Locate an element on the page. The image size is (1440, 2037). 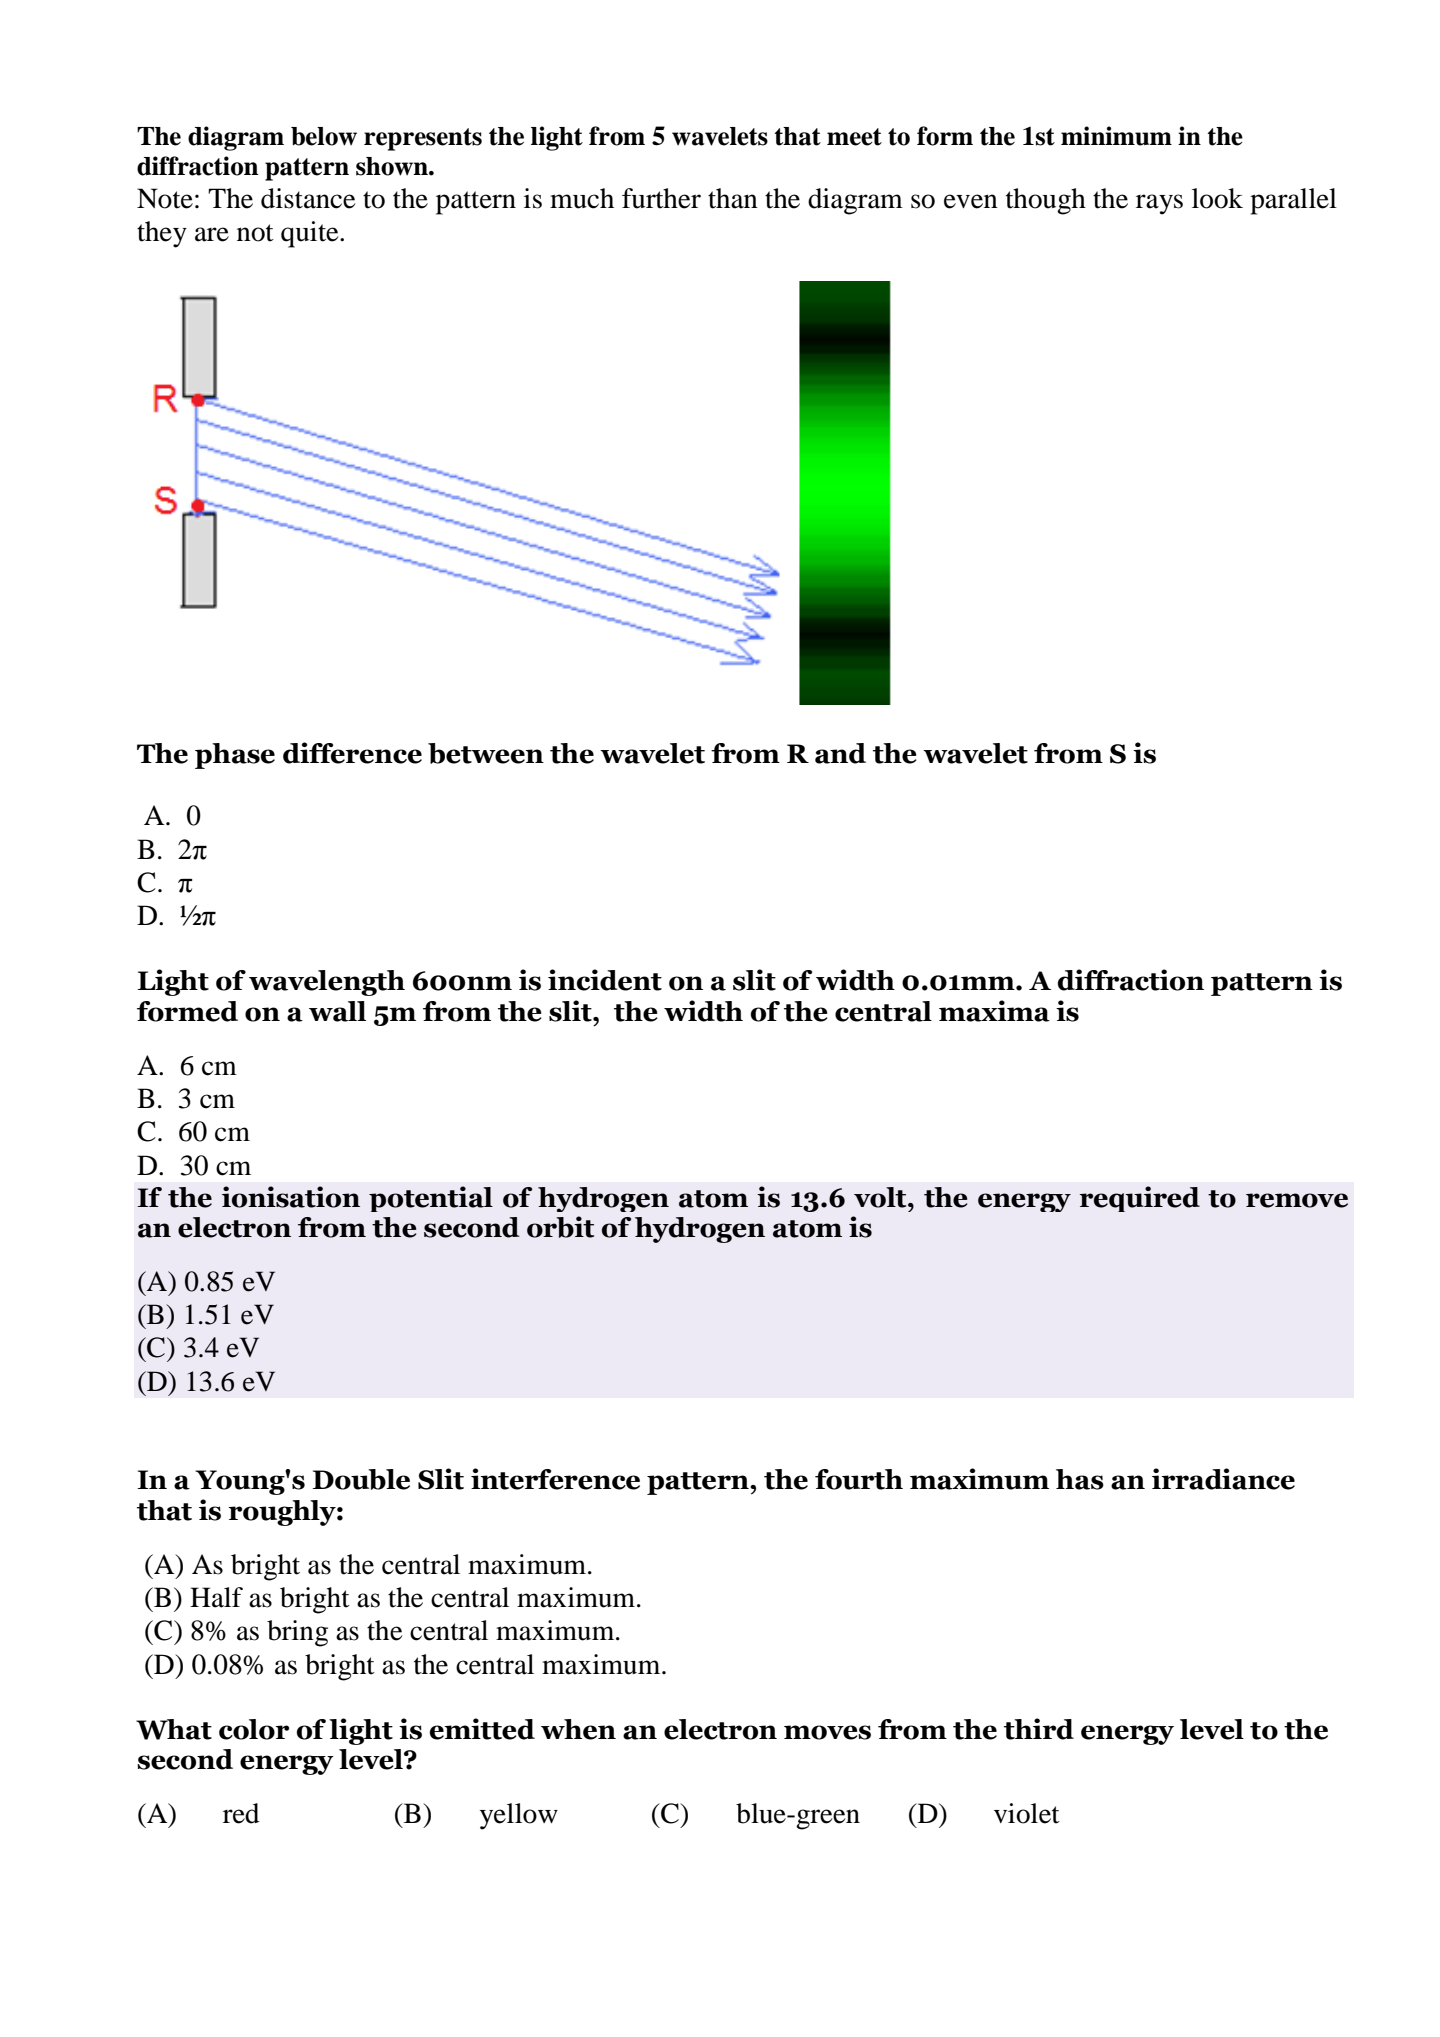
incident is located at coordinates (605, 980).
